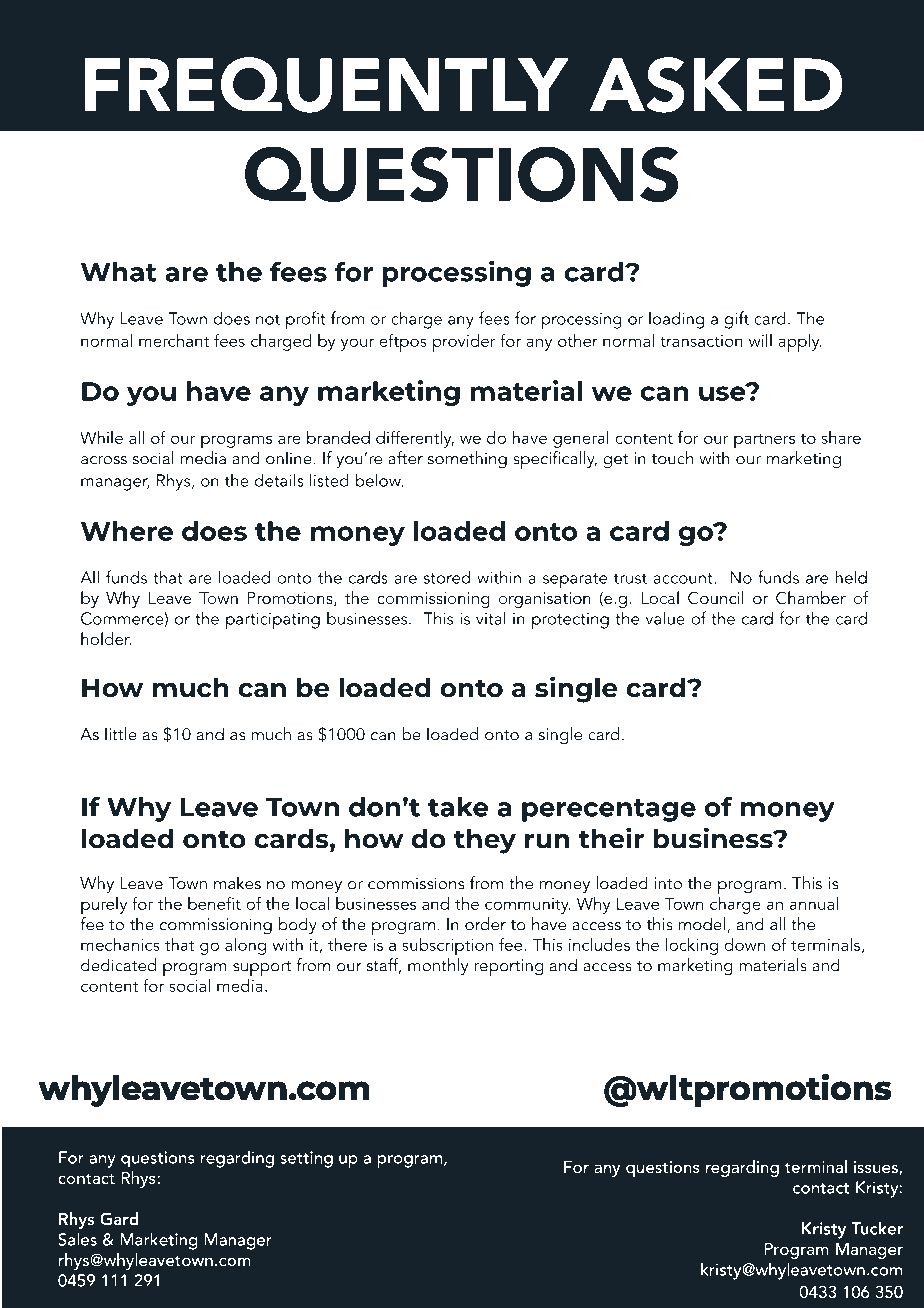 The image size is (924, 1308). I want to click on something, so click(467, 460).
